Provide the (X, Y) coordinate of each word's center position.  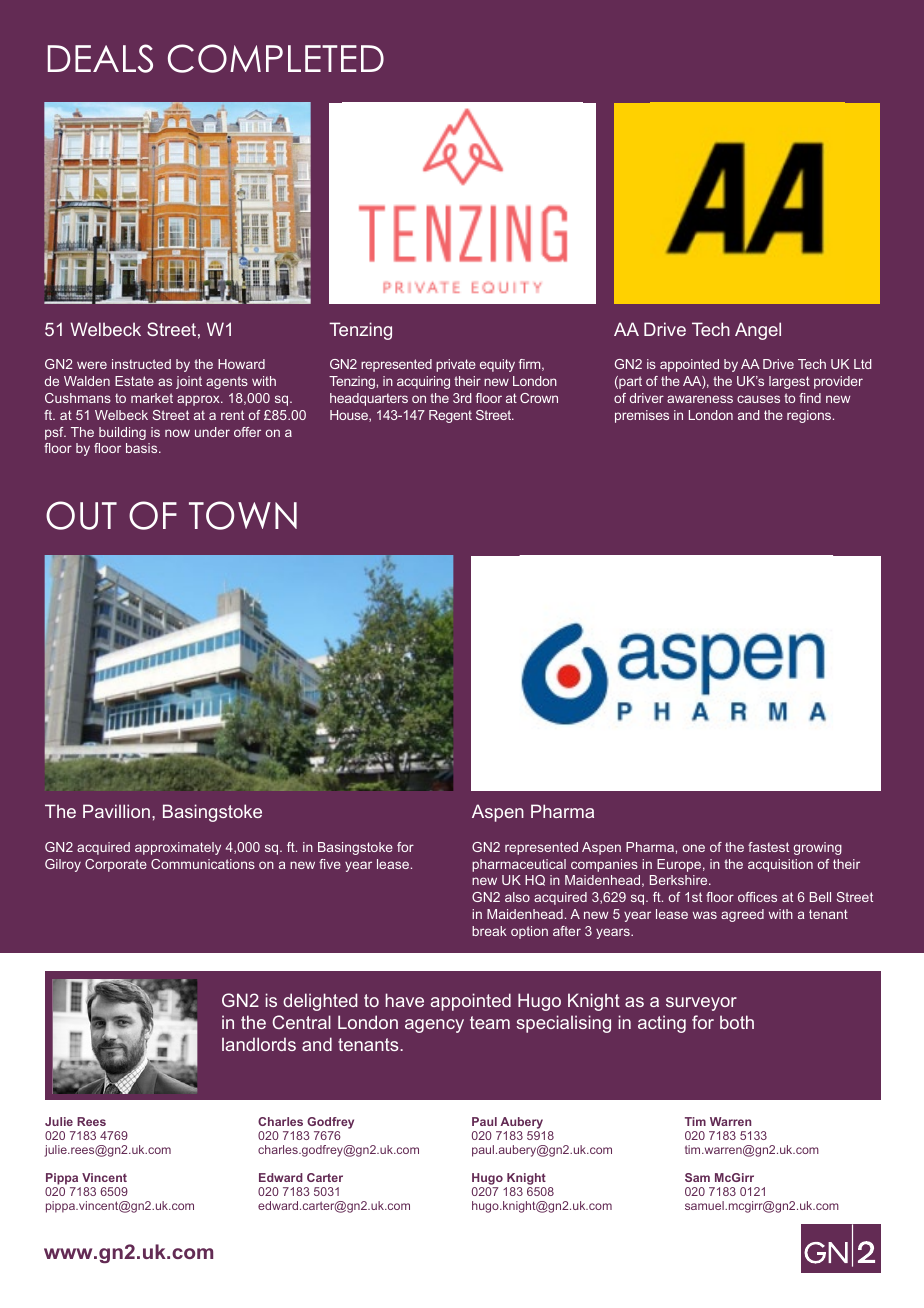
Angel (758, 331)
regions (810, 416)
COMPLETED (276, 58)
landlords (259, 1044)
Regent (450, 416)
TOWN (243, 515)
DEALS (100, 58)
